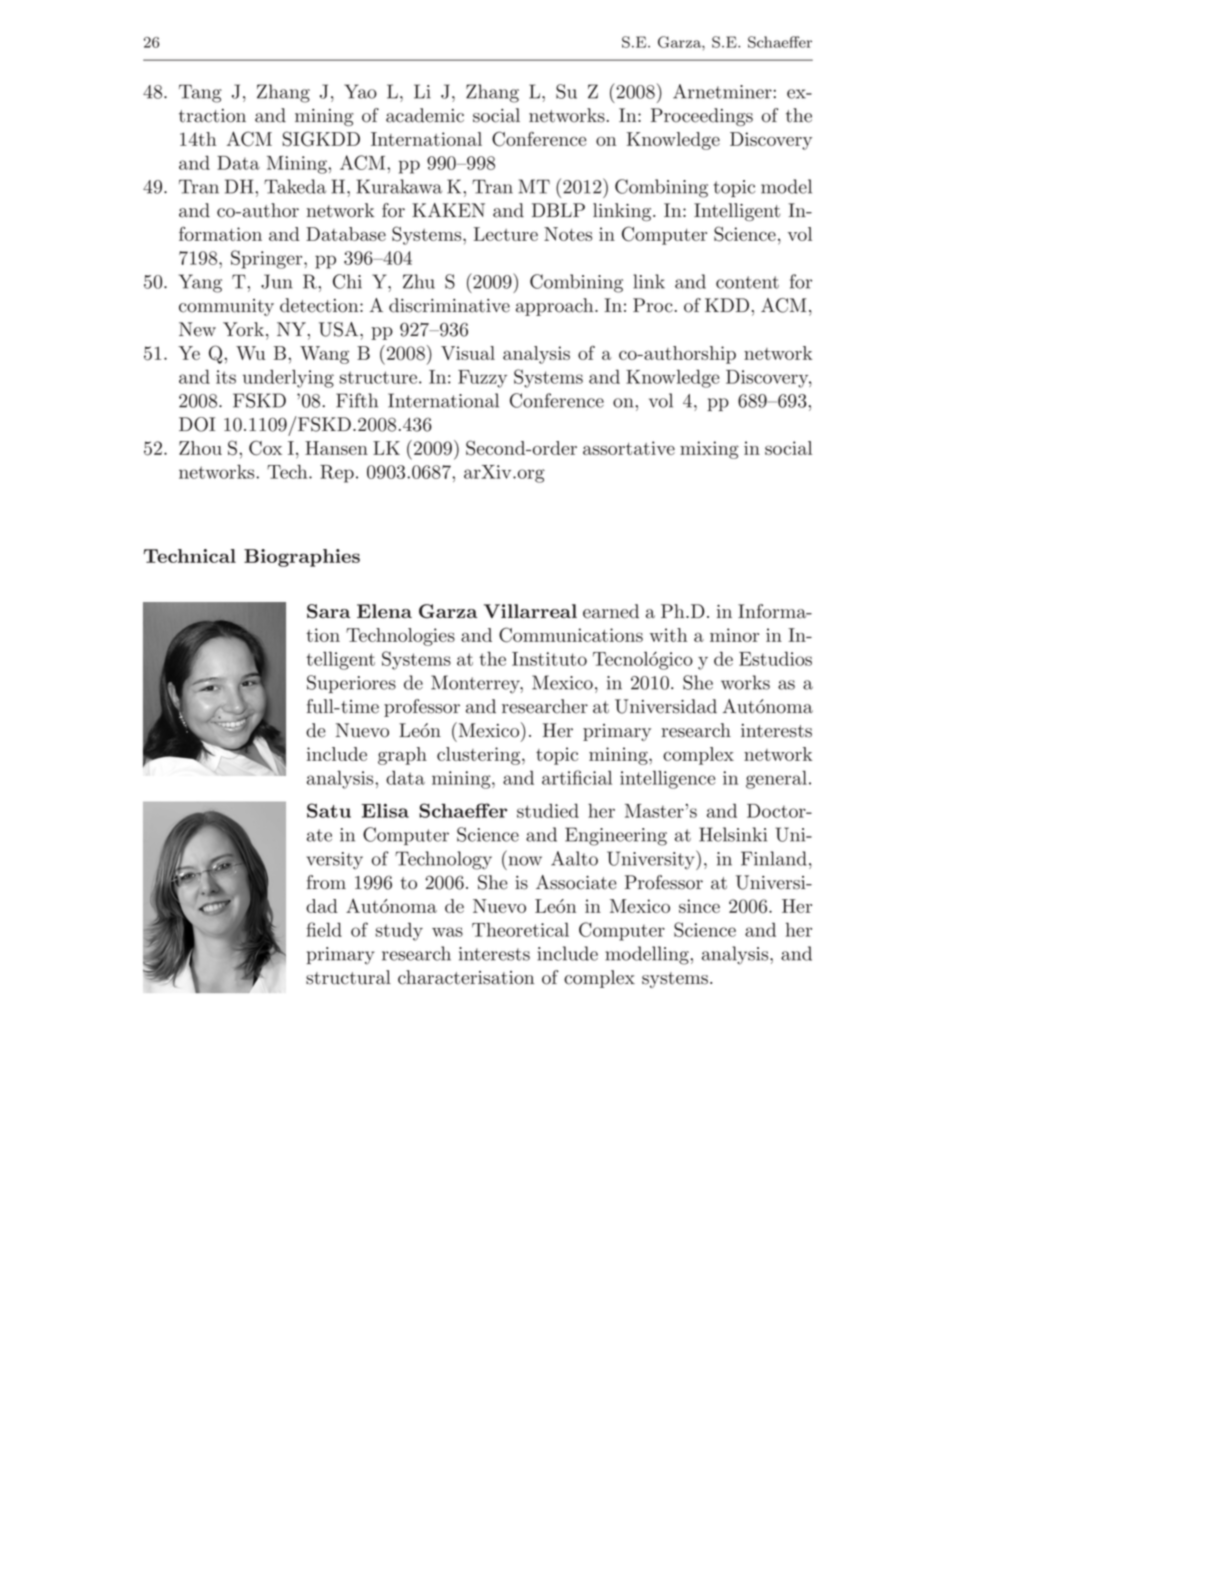  What do you see at coordinates (482, 379) in the screenshot?
I see `Fuzzy` at bounding box center [482, 379].
